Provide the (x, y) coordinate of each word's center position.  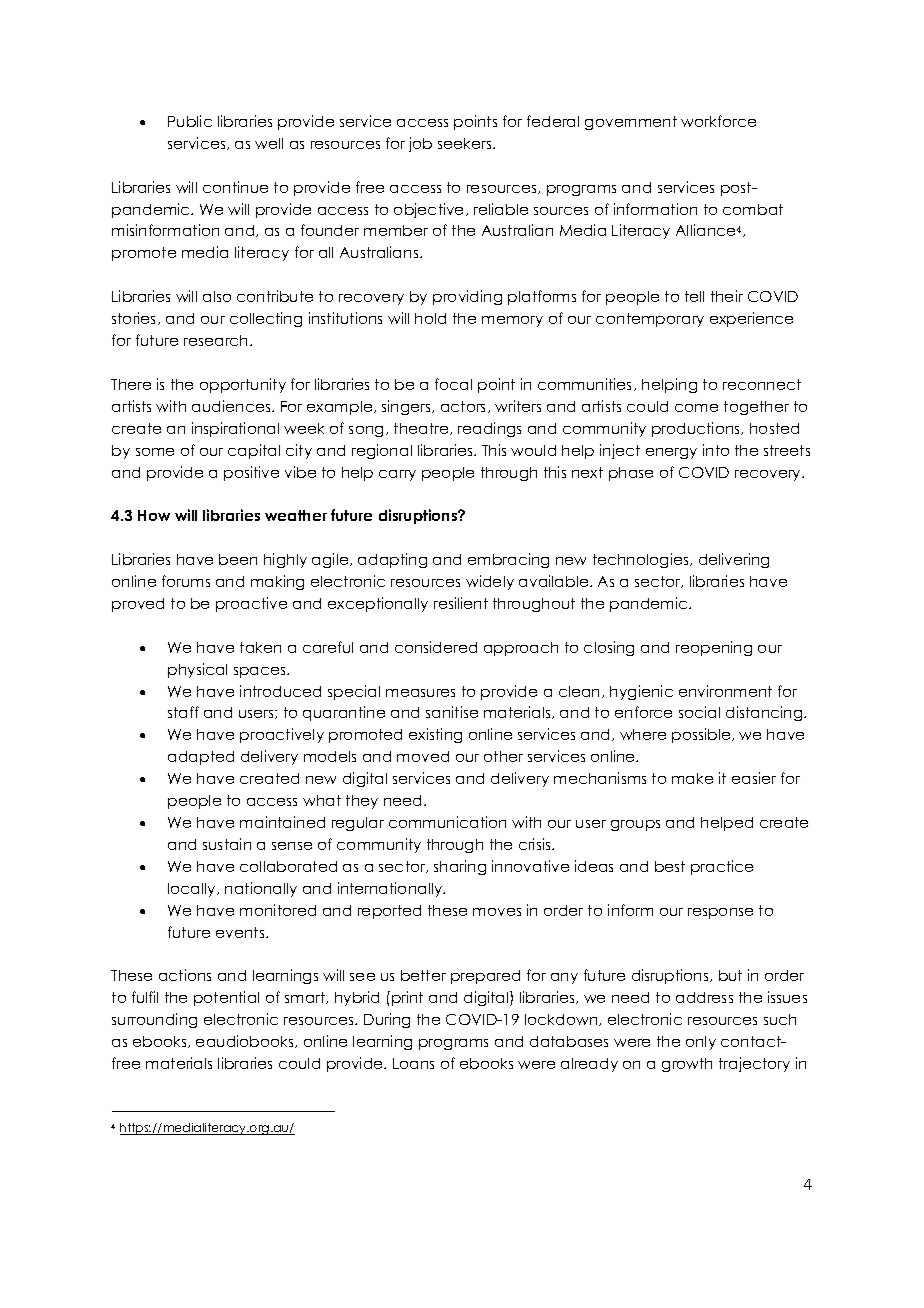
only (701, 1043)
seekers (466, 143)
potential (226, 998)
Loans (413, 1063)
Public (190, 121)
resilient (461, 603)
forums (186, 581)
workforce (718, 121)
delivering (734, 560)
